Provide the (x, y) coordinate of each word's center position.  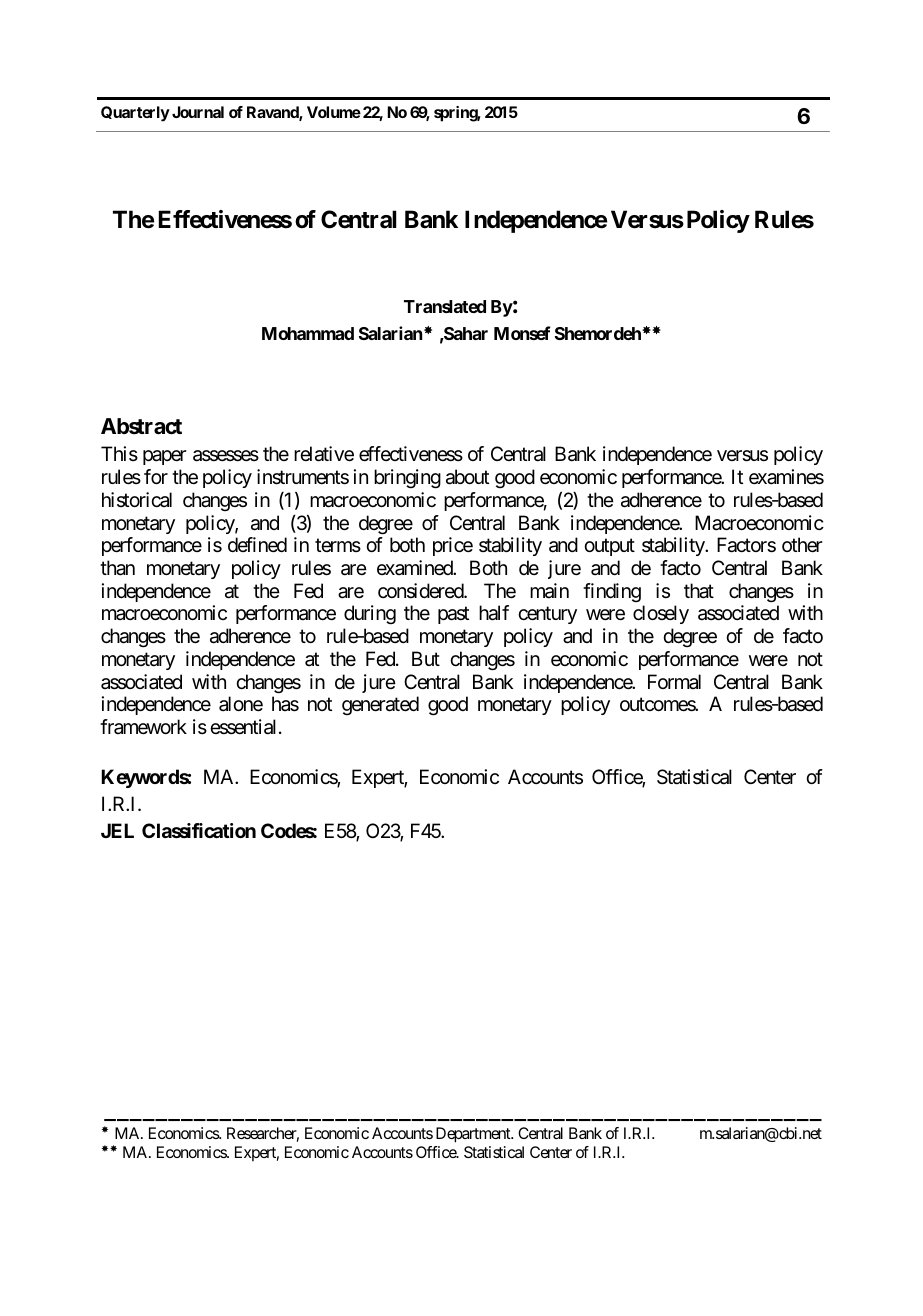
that (699, 591)
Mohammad (308, 333)
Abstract (141, 426)
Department (474, 1135)
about (467, 477)
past (453, 615)
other (802, 545)
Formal (674, 681)
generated (380, 705)
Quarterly (135, 114)
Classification (199, 830)
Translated (445, 306)
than (117, 568)
